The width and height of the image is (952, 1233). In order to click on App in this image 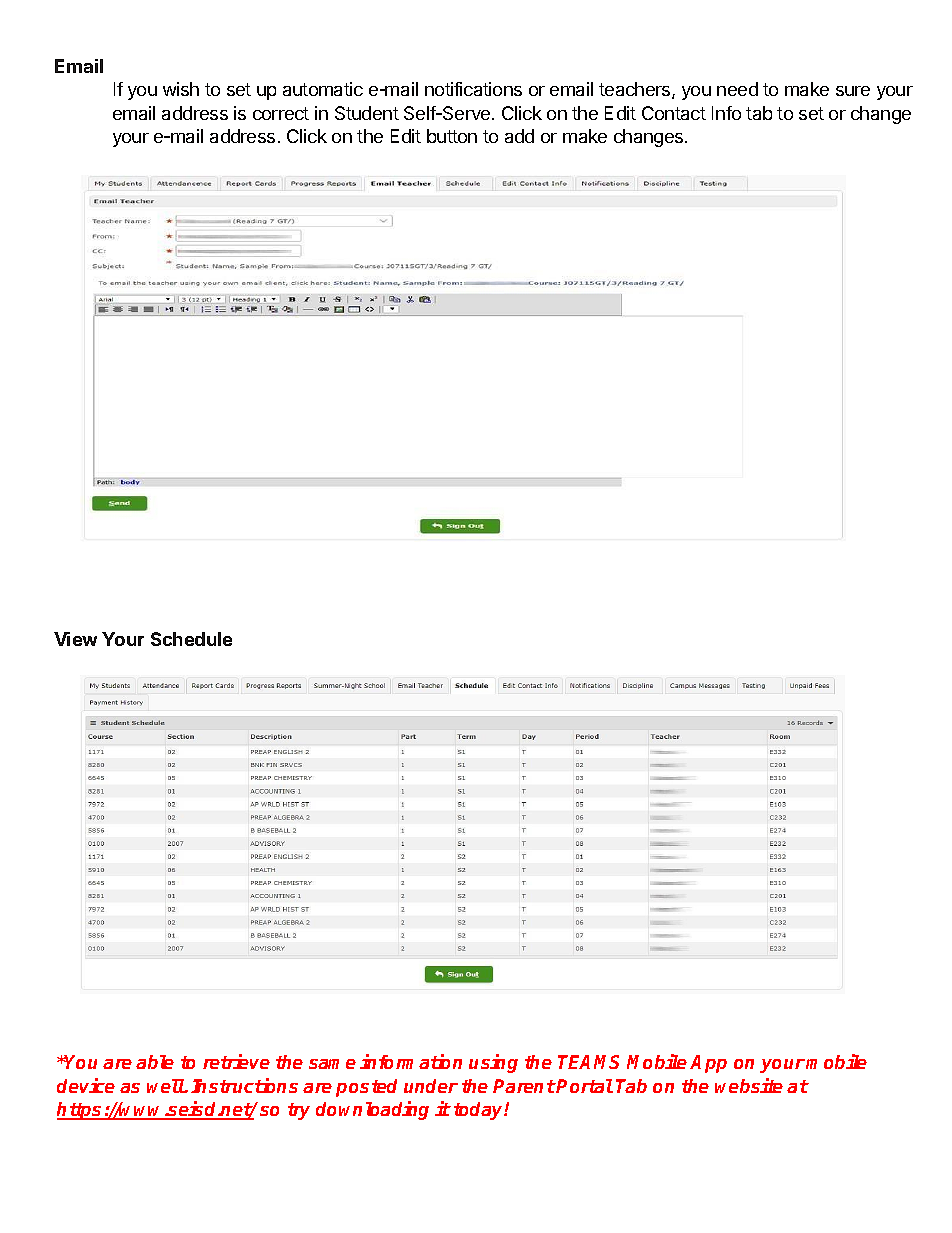, I will do `click(708, 1064)`.
